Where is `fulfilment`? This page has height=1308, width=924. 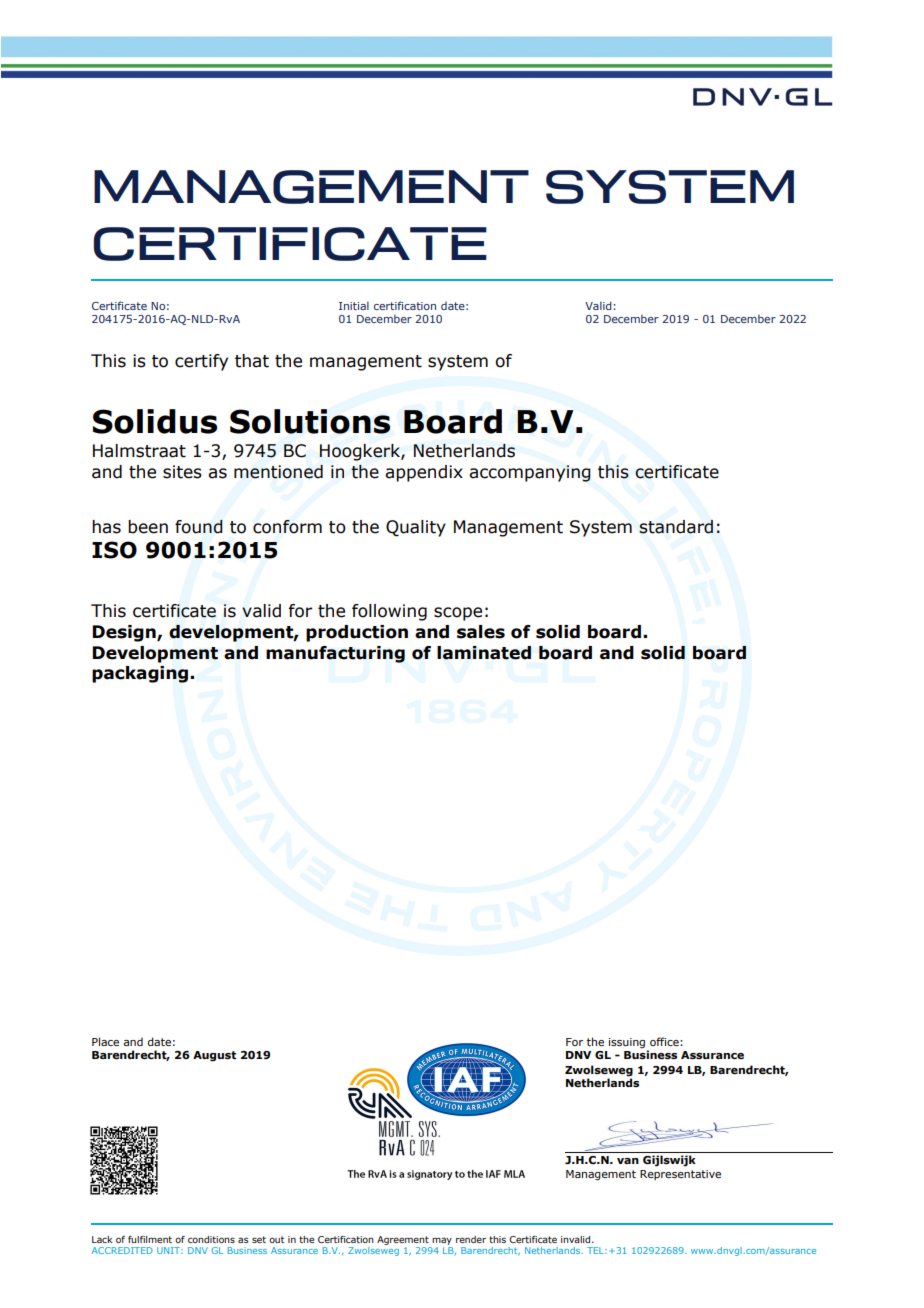 fulfilment is located at coordinates (150, 1239).
